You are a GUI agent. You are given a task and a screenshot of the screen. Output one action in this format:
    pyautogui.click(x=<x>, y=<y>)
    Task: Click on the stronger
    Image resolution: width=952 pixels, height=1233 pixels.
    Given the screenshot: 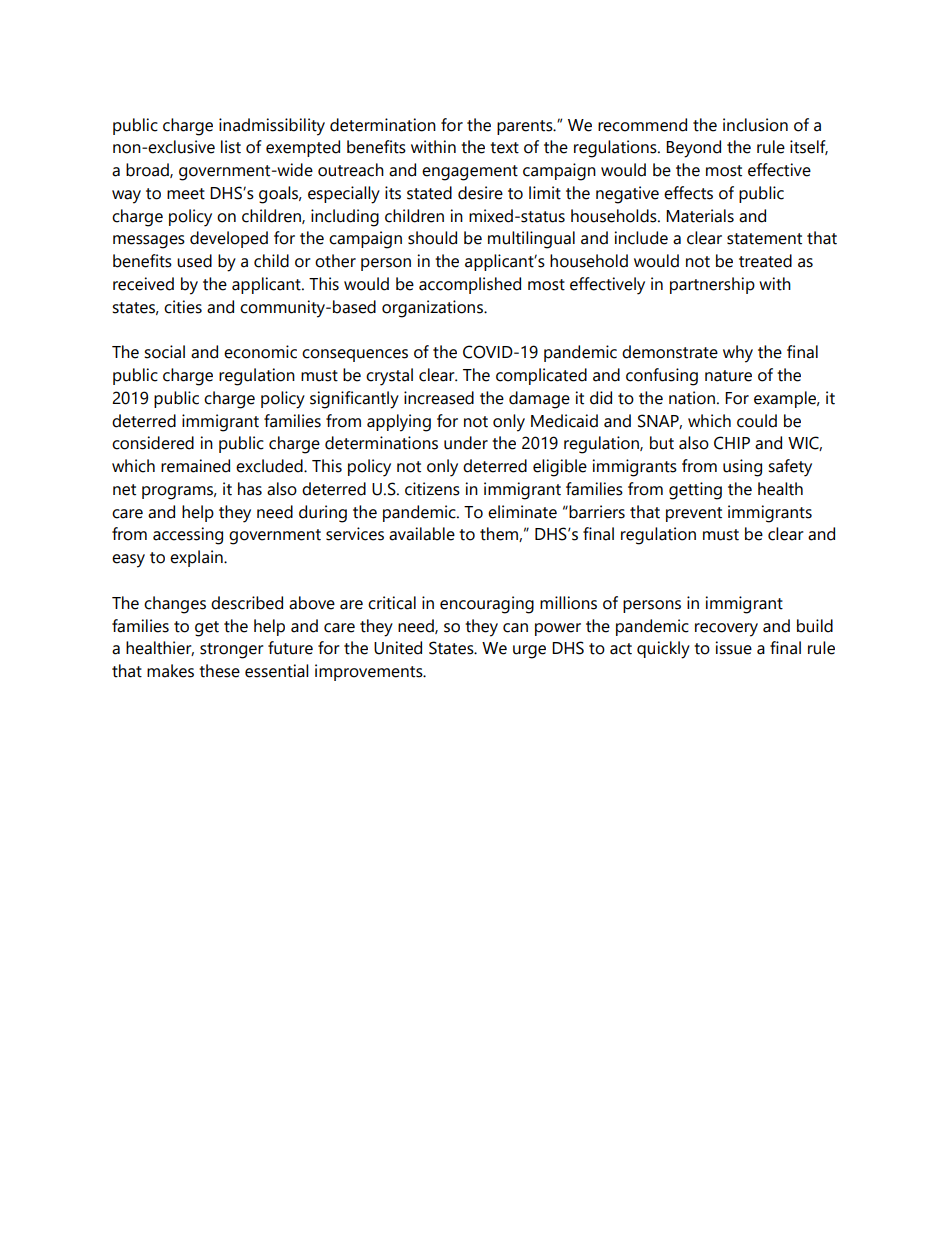 What is the action you would take?
    pyautogui.click(x=232, y=651)
